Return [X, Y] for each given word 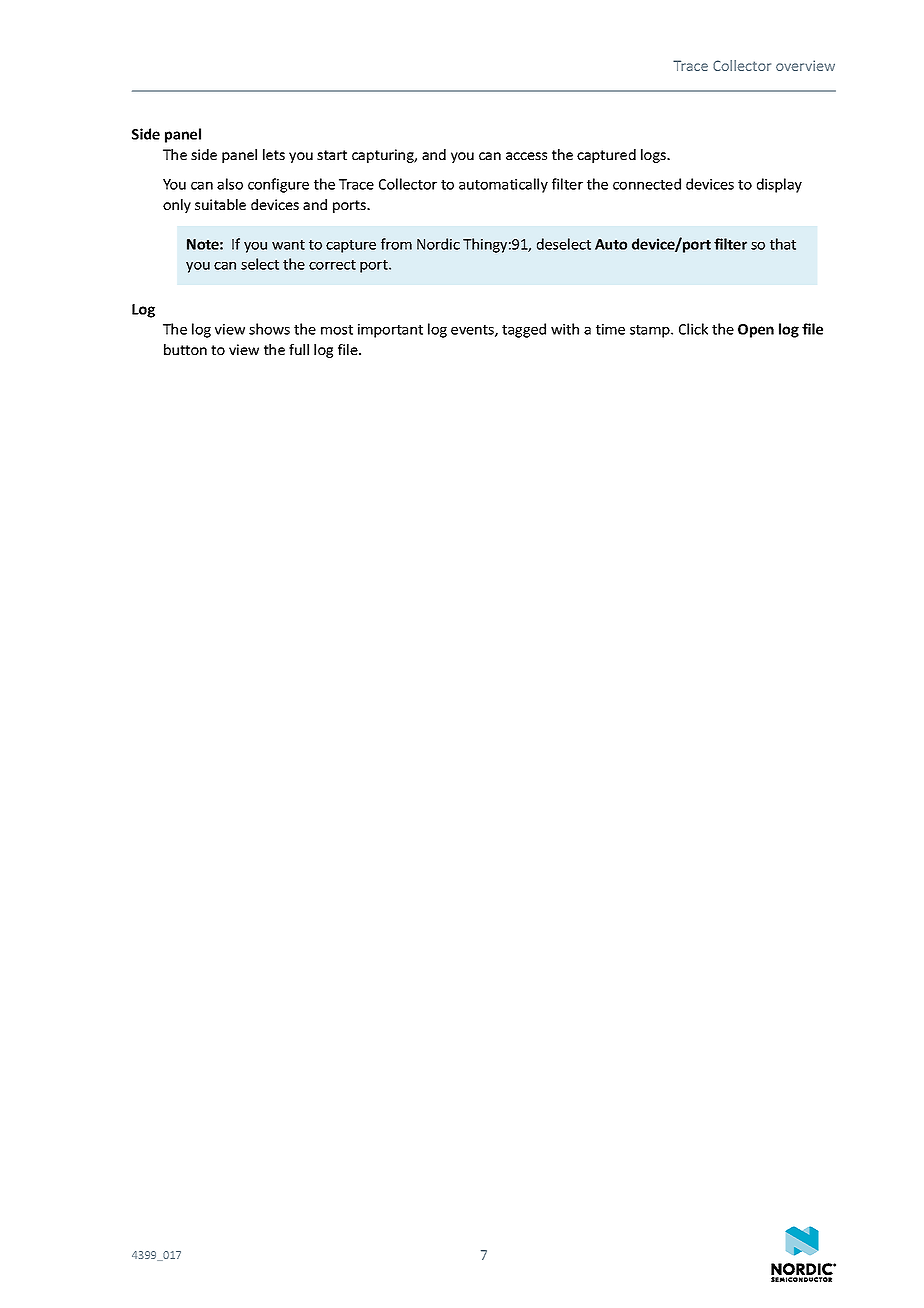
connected [647, 184]
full [299, 349]
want [288, 245]
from [396, 244]
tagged [524, 330]
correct [332, 265]
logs [654, 156]
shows [269, 329]
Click [693, 329]
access [526, 156]
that [783, 244]
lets [274, 154]
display [779, 185]
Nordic [438, 244]
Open [756, 331]
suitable [220, 204]
